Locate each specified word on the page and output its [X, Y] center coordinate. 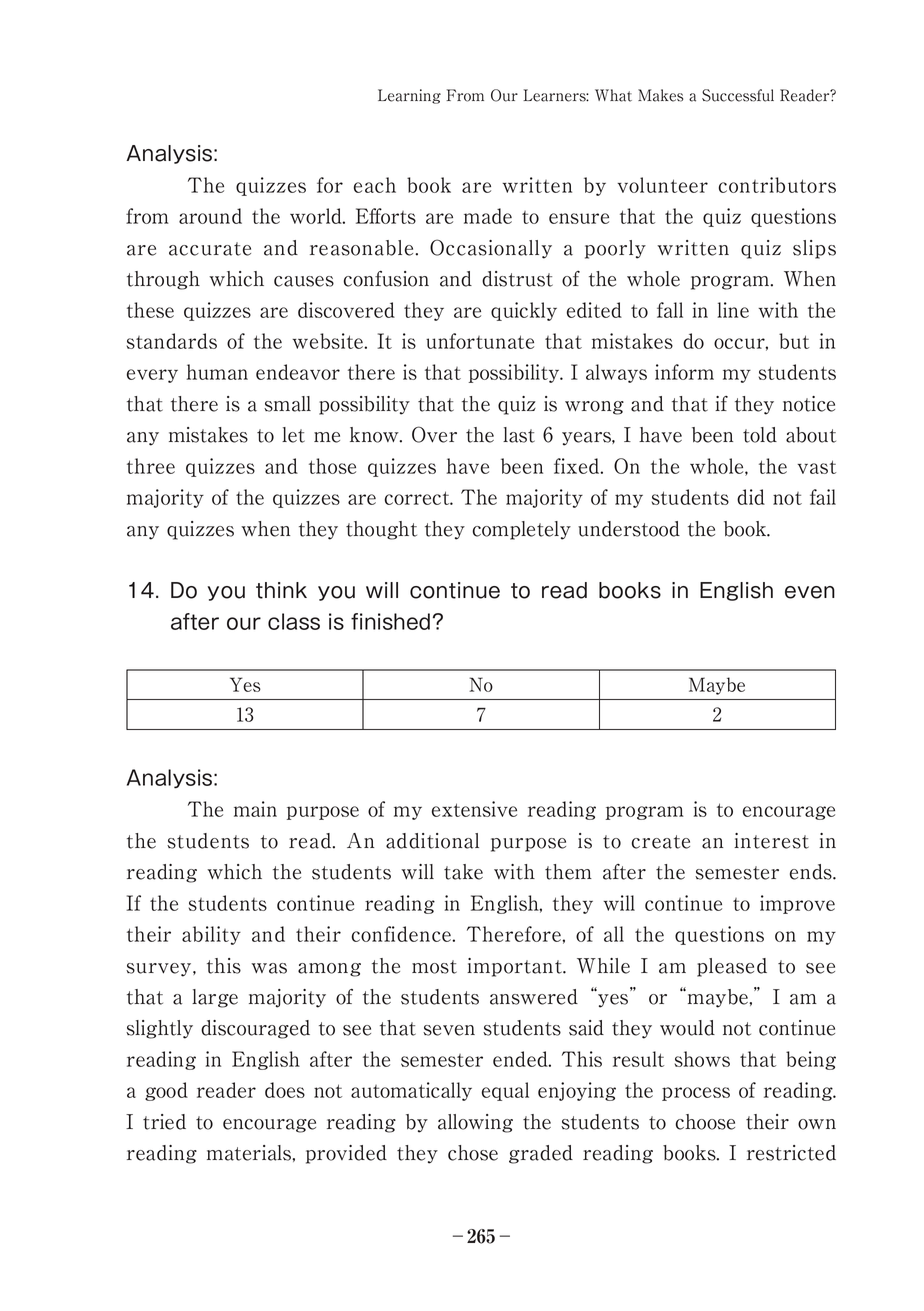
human [217, 372]
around [210, 216]
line [733, 310]
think [281, 590]
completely [522, 530]
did [751, 497]
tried [164, 1122]
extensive [474, 809]
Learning [409, 96]
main [255, 809]
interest [771, 841]
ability [211, 935]
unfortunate [480, 341]
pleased [732, 967]
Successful [738, 95]
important [515, 967]
